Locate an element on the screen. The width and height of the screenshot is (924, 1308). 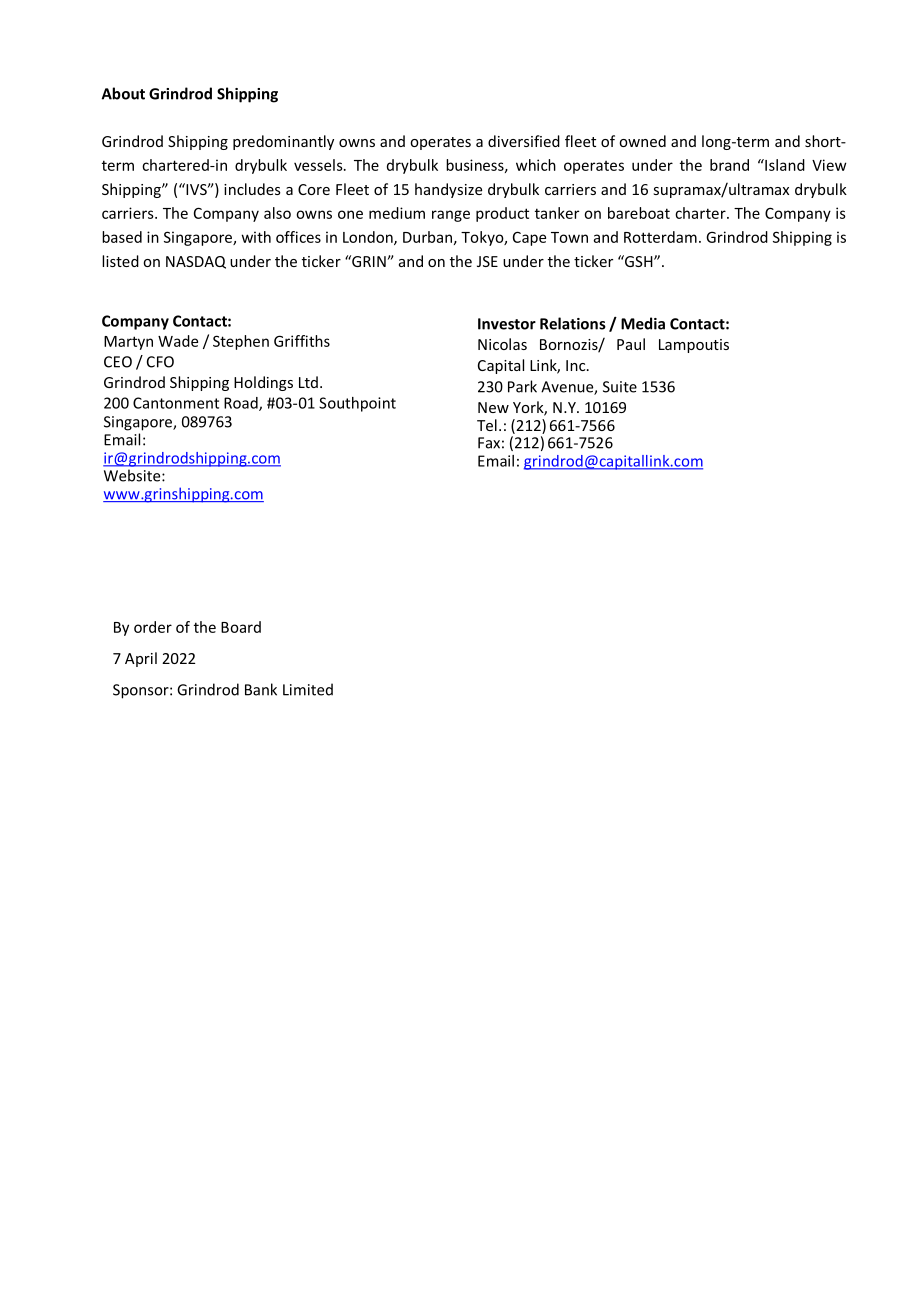
diversified is located at coordinates (524, 141).
